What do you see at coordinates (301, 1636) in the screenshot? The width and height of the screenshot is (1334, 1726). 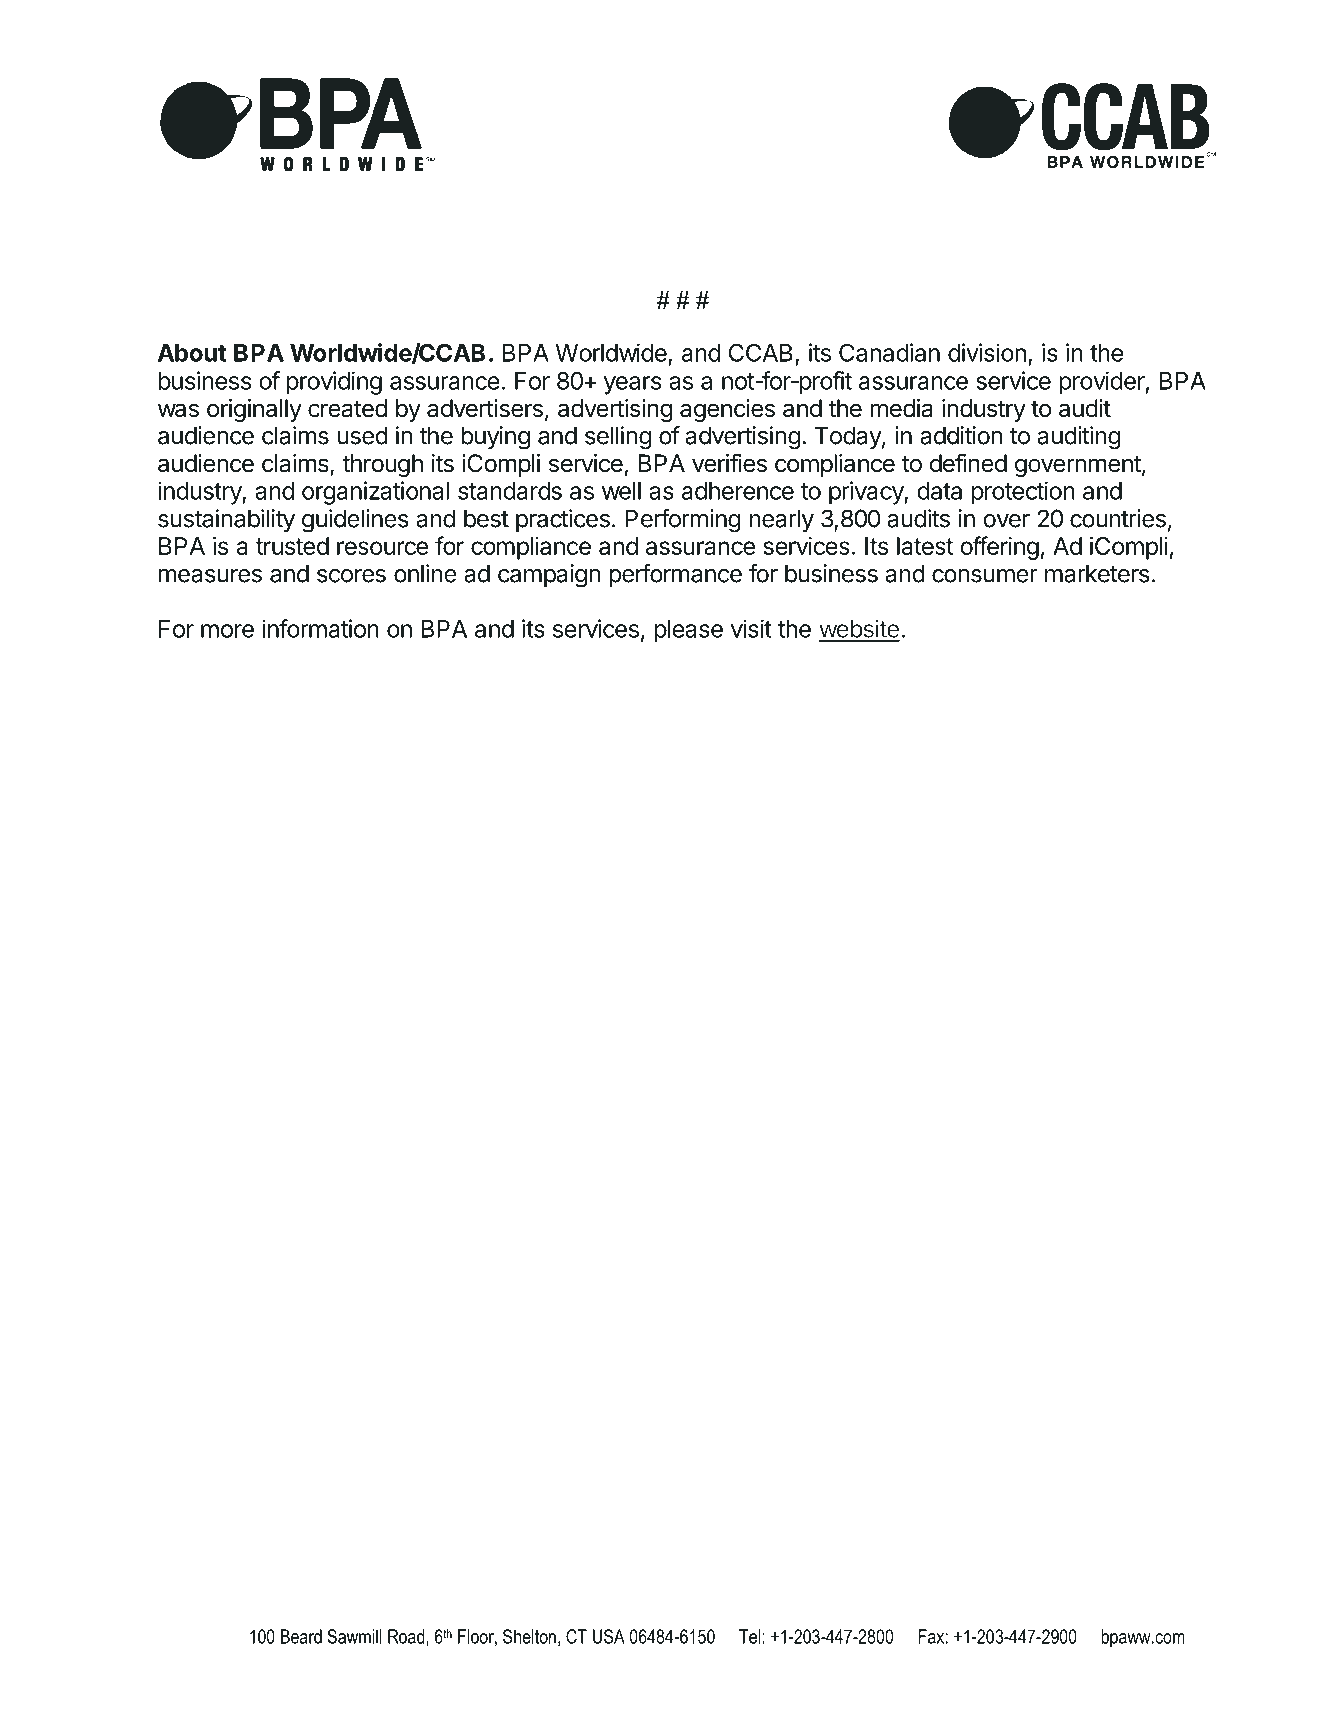 I see `Beard` at bounding box center [301, 1636].
